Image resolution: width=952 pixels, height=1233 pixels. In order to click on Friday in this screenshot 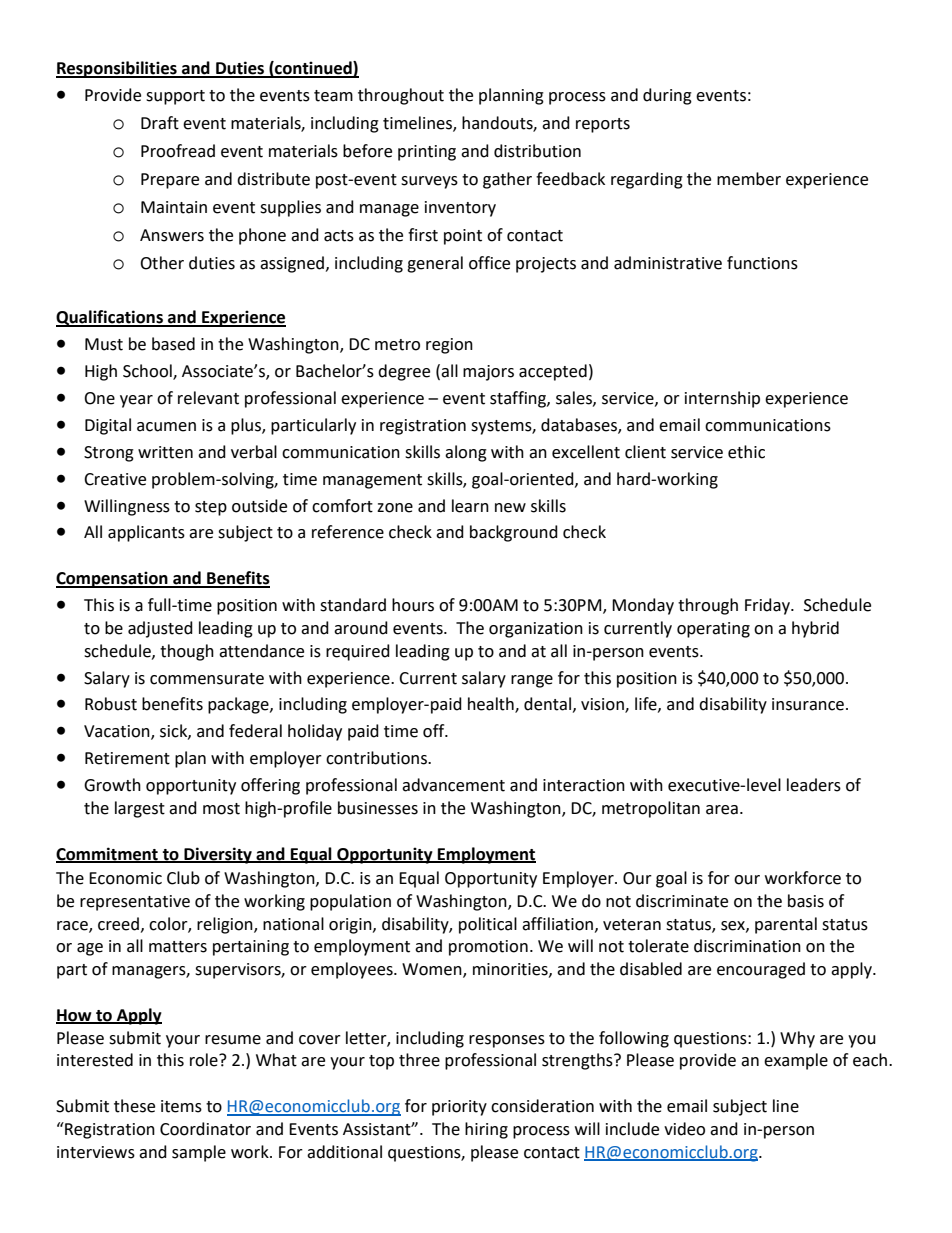, I will do `click(768, 606)`.
